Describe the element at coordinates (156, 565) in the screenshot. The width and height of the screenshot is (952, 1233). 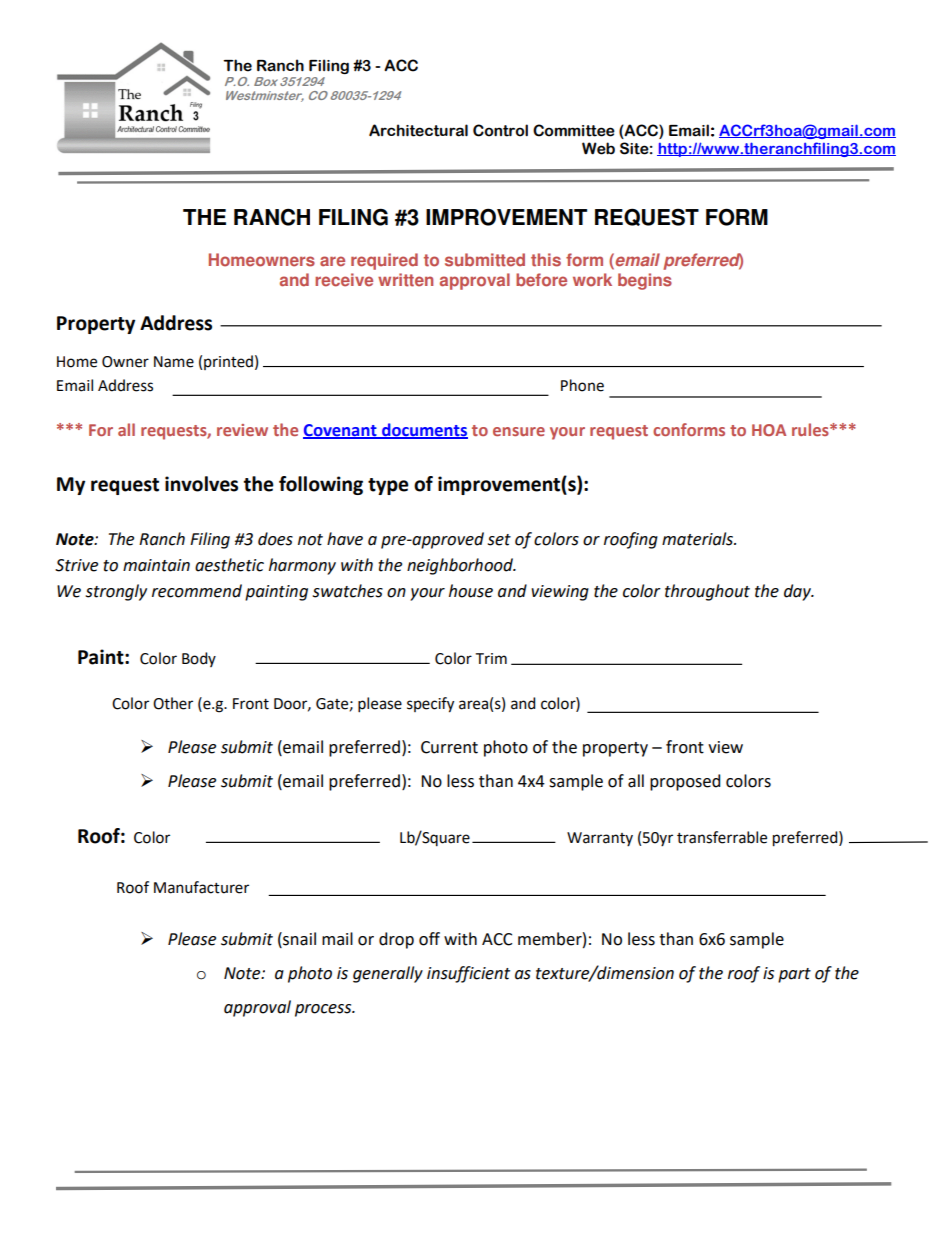
I see `maintain` at that location.
